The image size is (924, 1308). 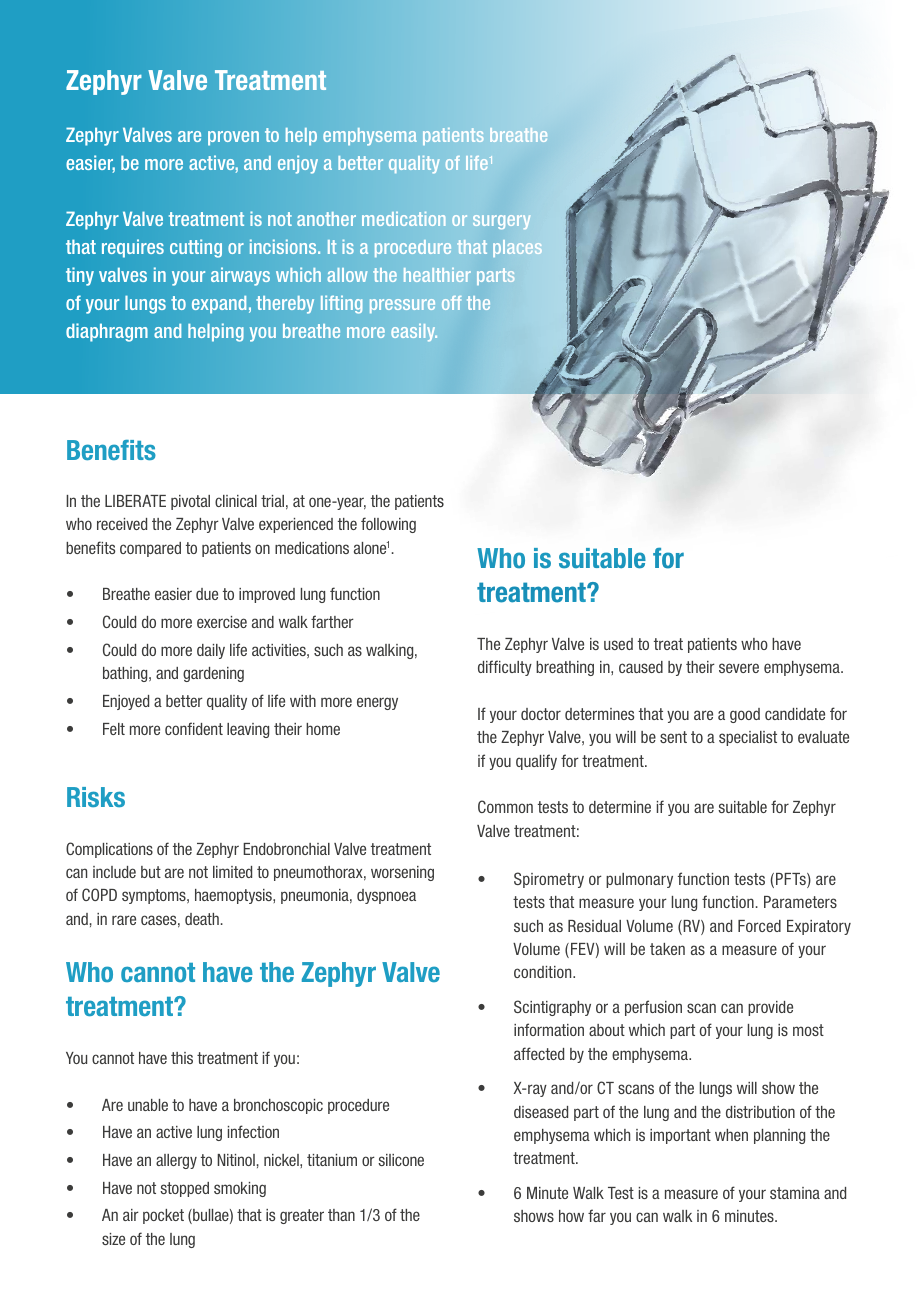 What do you see at coordinates (233, 138) in the page?
I see `proven` at bounding box center [233, 138].
